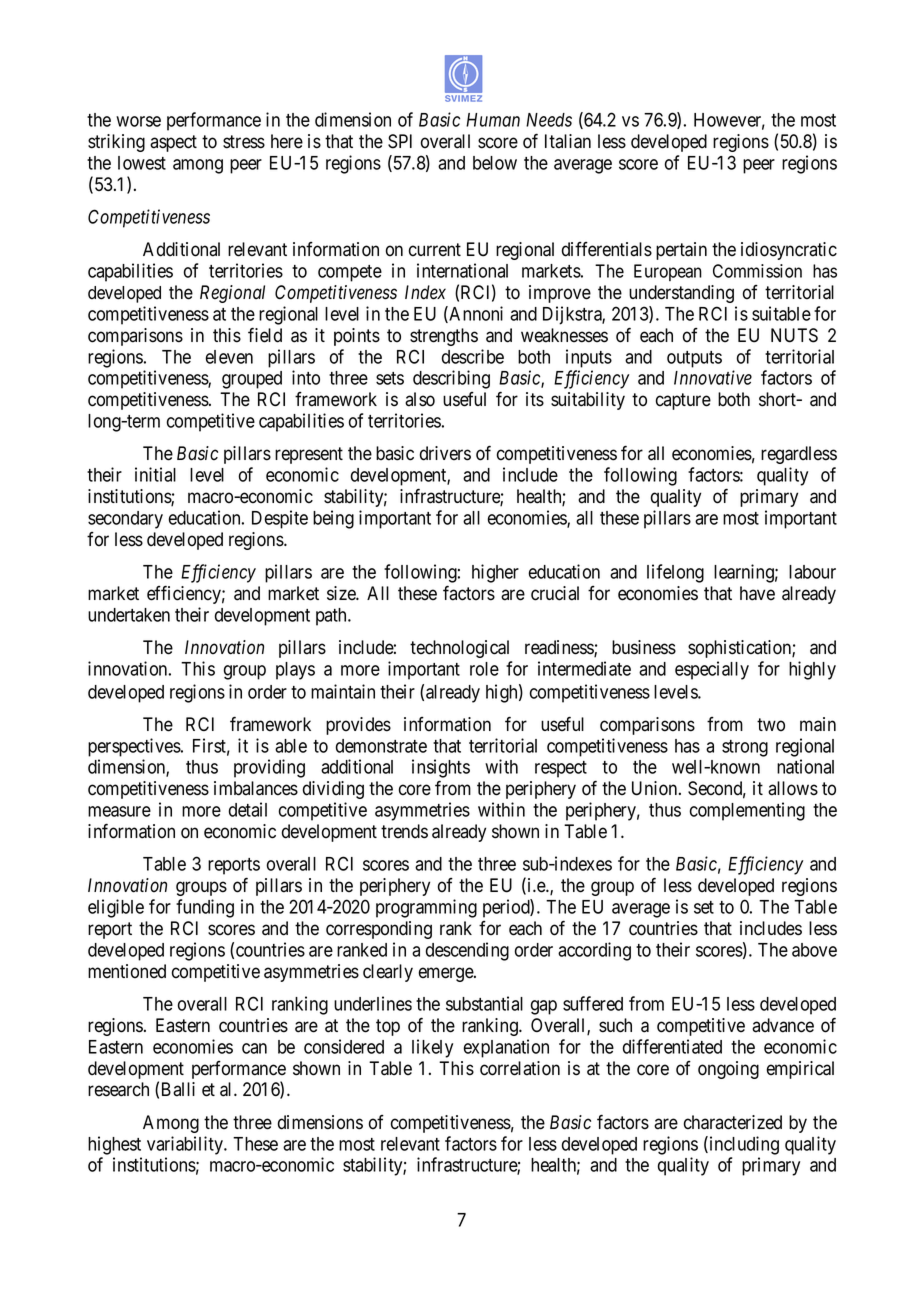 The image size is (924, 1308). I want to click on technological, so click(459, 649).
